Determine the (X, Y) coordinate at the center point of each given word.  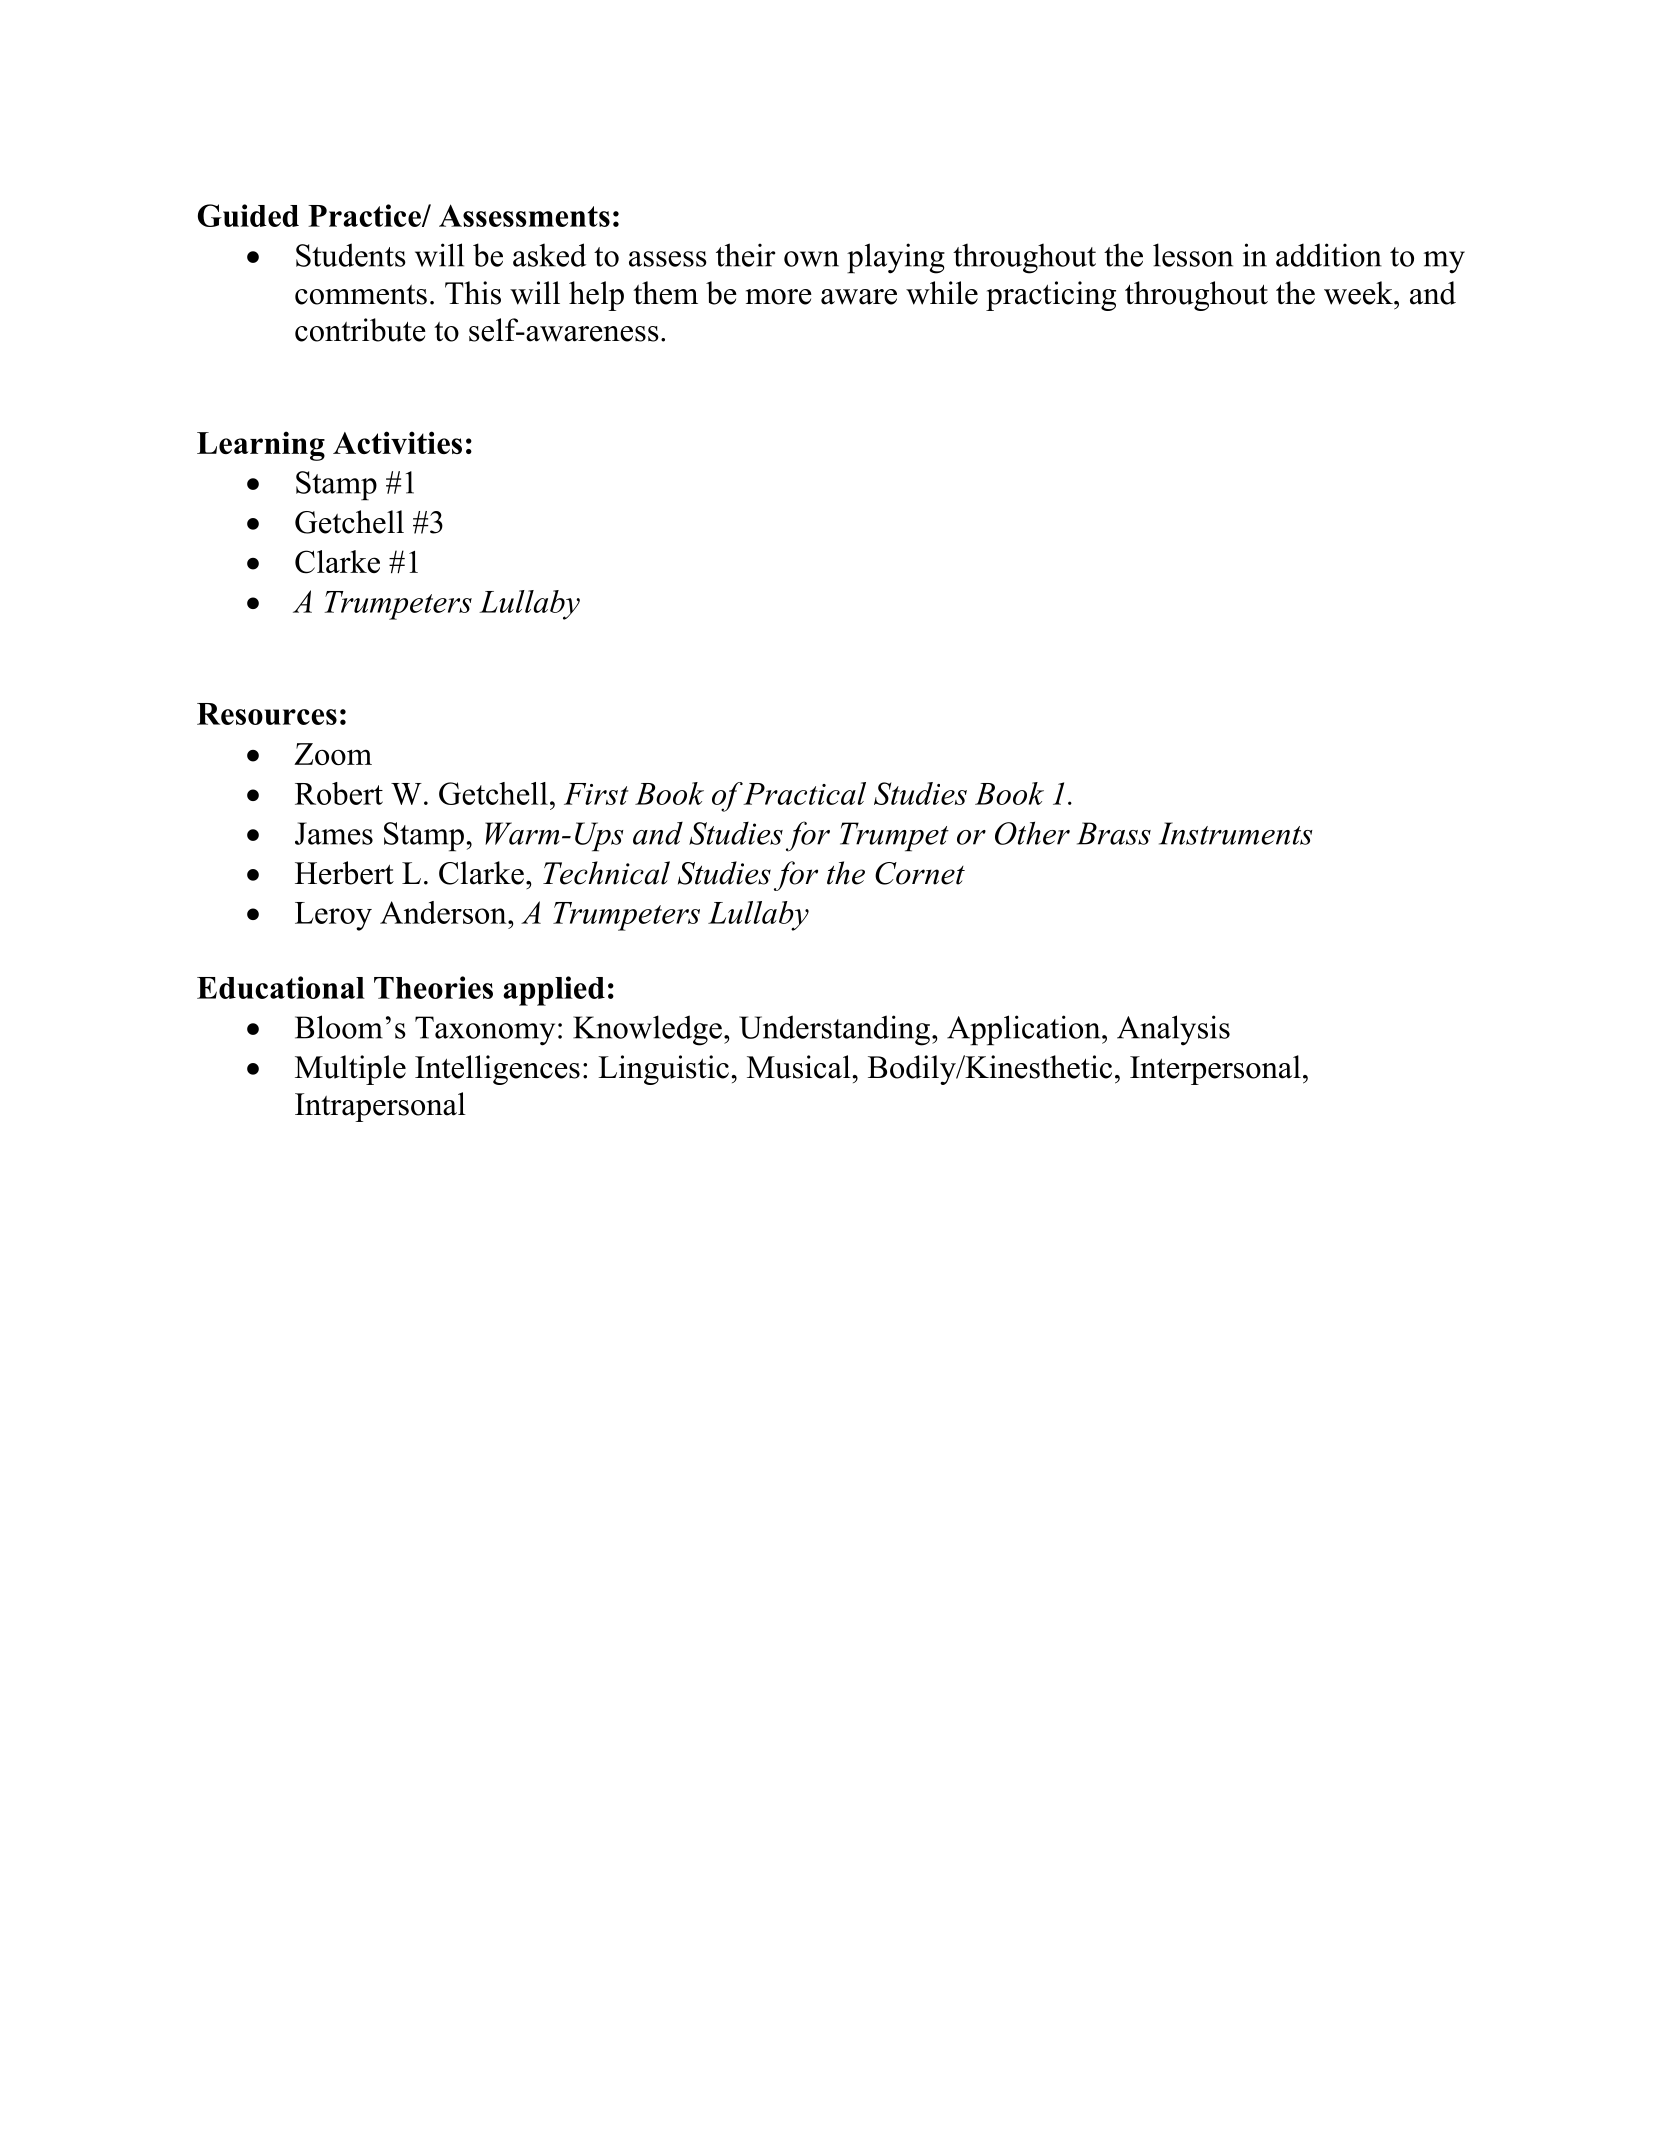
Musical (800, 1067)
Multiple (350, 1070)
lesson (1193, 255)
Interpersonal (1215, 1070)
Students (351, 255)
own (811, 259)
